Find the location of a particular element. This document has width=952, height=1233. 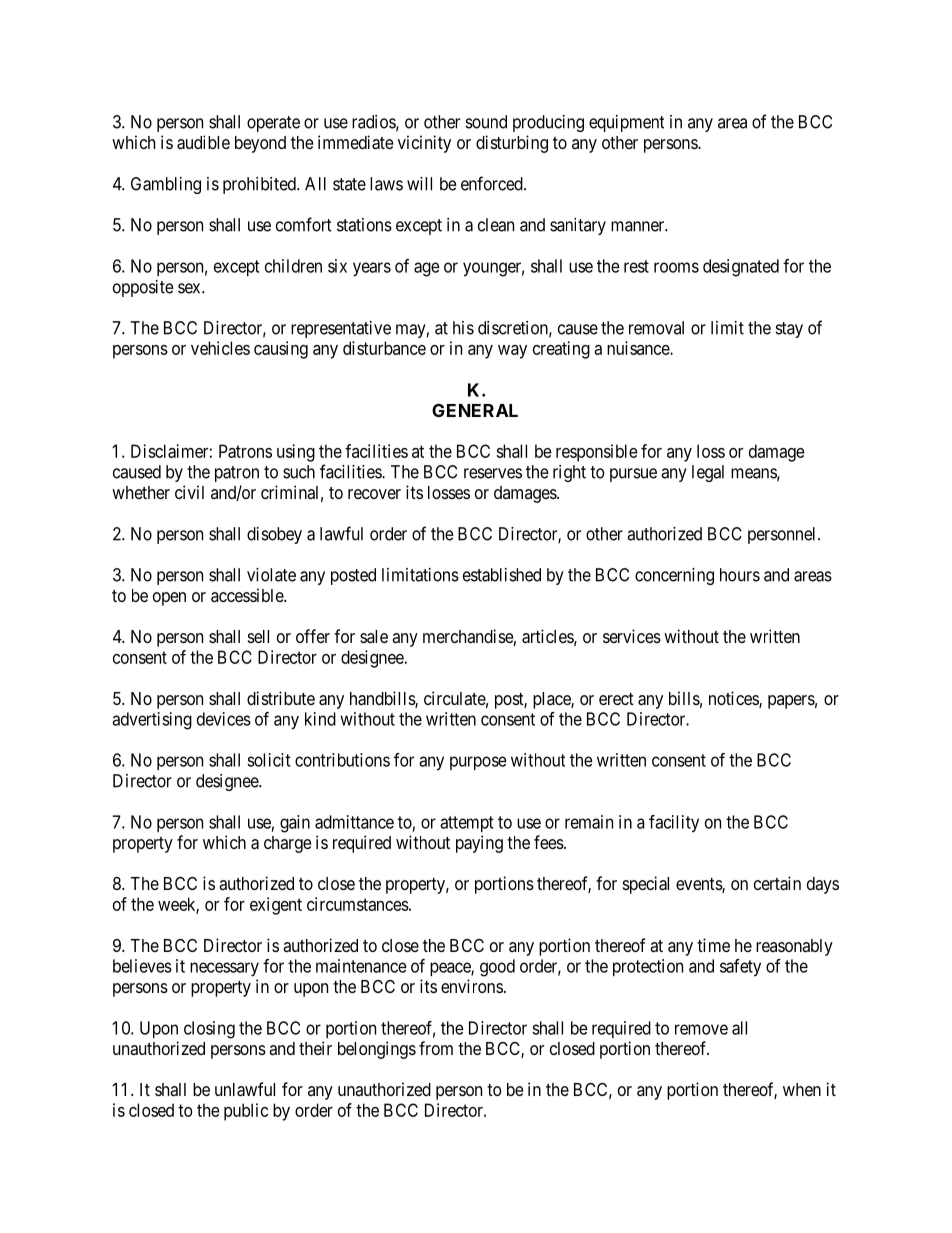

hours is located at coordinates (740, 575).
